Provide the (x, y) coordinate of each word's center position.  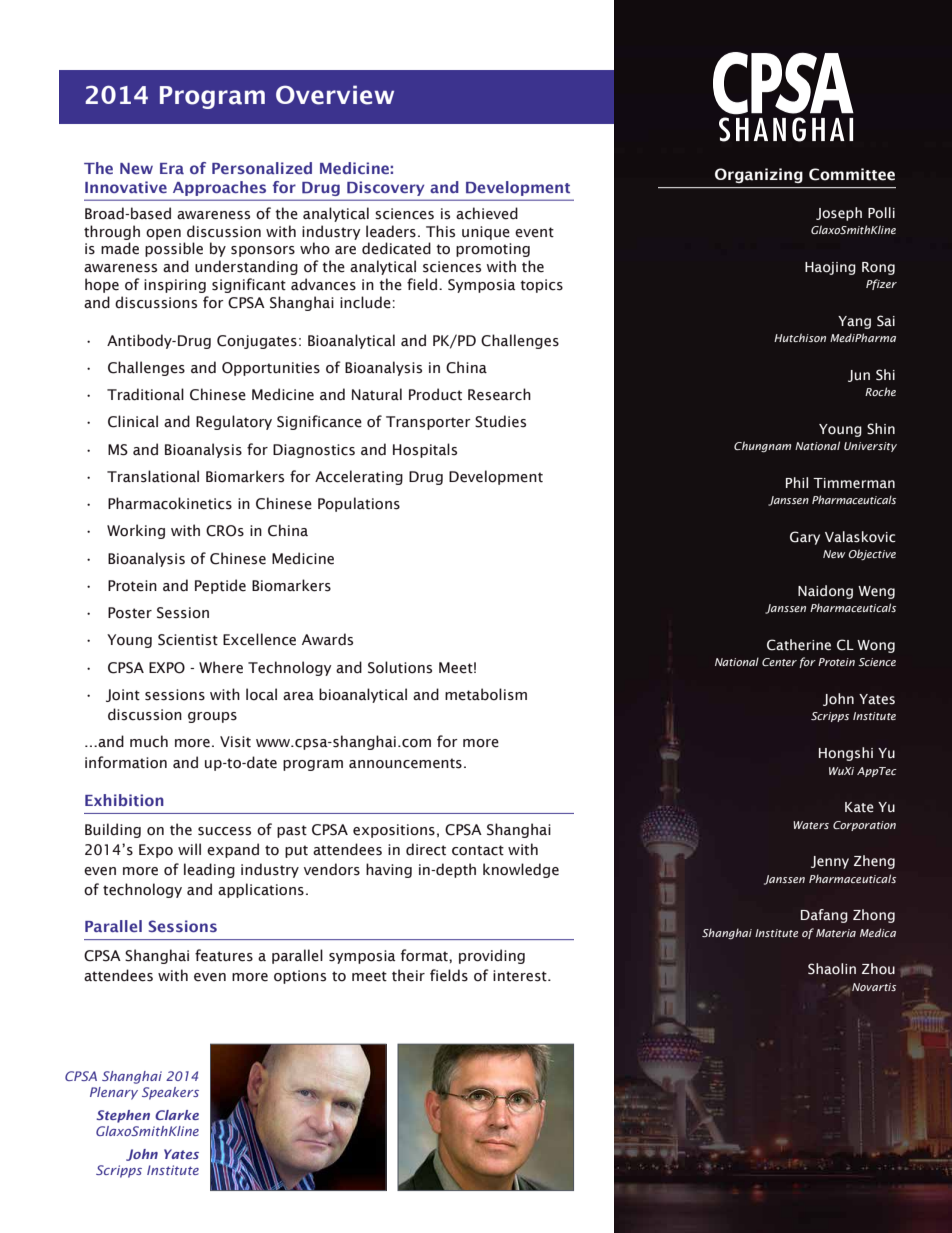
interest (521, 976)
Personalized (262, 168)
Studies (500, 421)
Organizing (759, 175)
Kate (859, 807)
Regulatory (234, 422)
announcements (405, 763)
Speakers (170, 1093)
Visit (235, 742)
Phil (797, 482)
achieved (487, 213)
